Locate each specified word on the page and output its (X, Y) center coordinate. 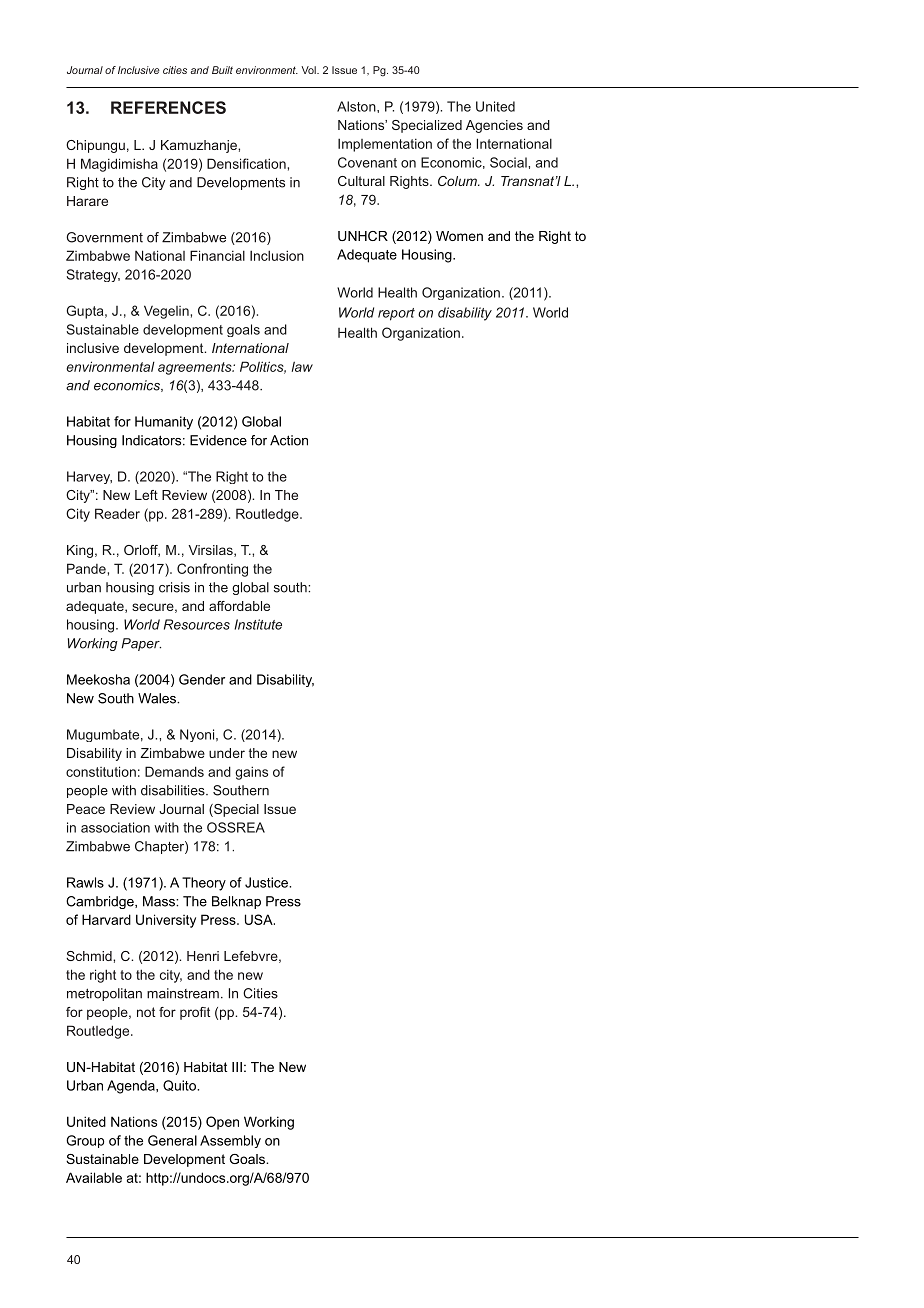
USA (260, 919)
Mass (160, 901)
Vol (309, 70)
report (396, 314)
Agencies (494, 126)
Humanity (164, 423)
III (237, 1067)
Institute (258, 624)
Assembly (230, 1141)
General (172, 1140)
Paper (141, 644)
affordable (239, 606)
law (302, 366)
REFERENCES (168, 107)
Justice (267, 882)
